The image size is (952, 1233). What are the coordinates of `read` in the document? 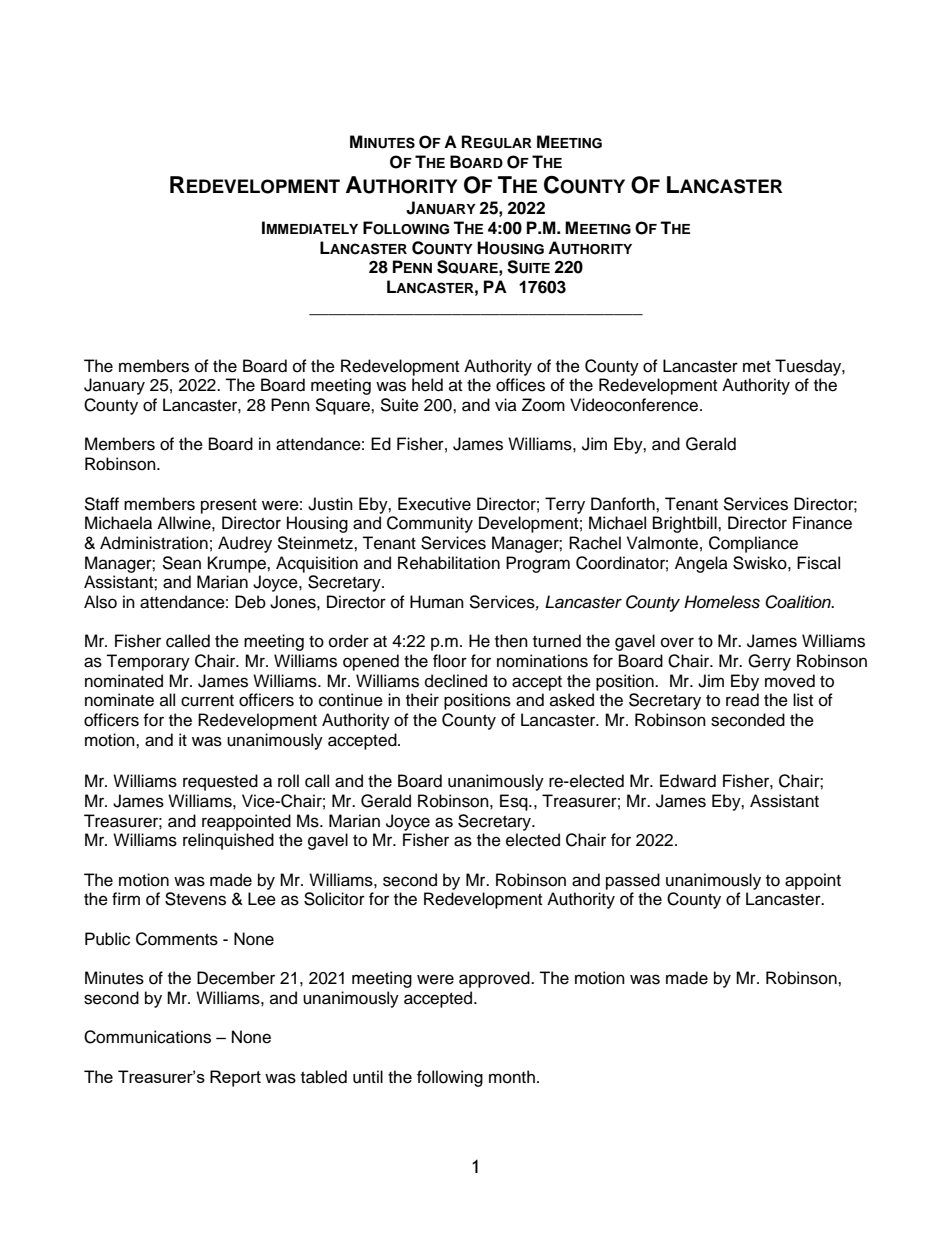 It's located at (742, 700).
